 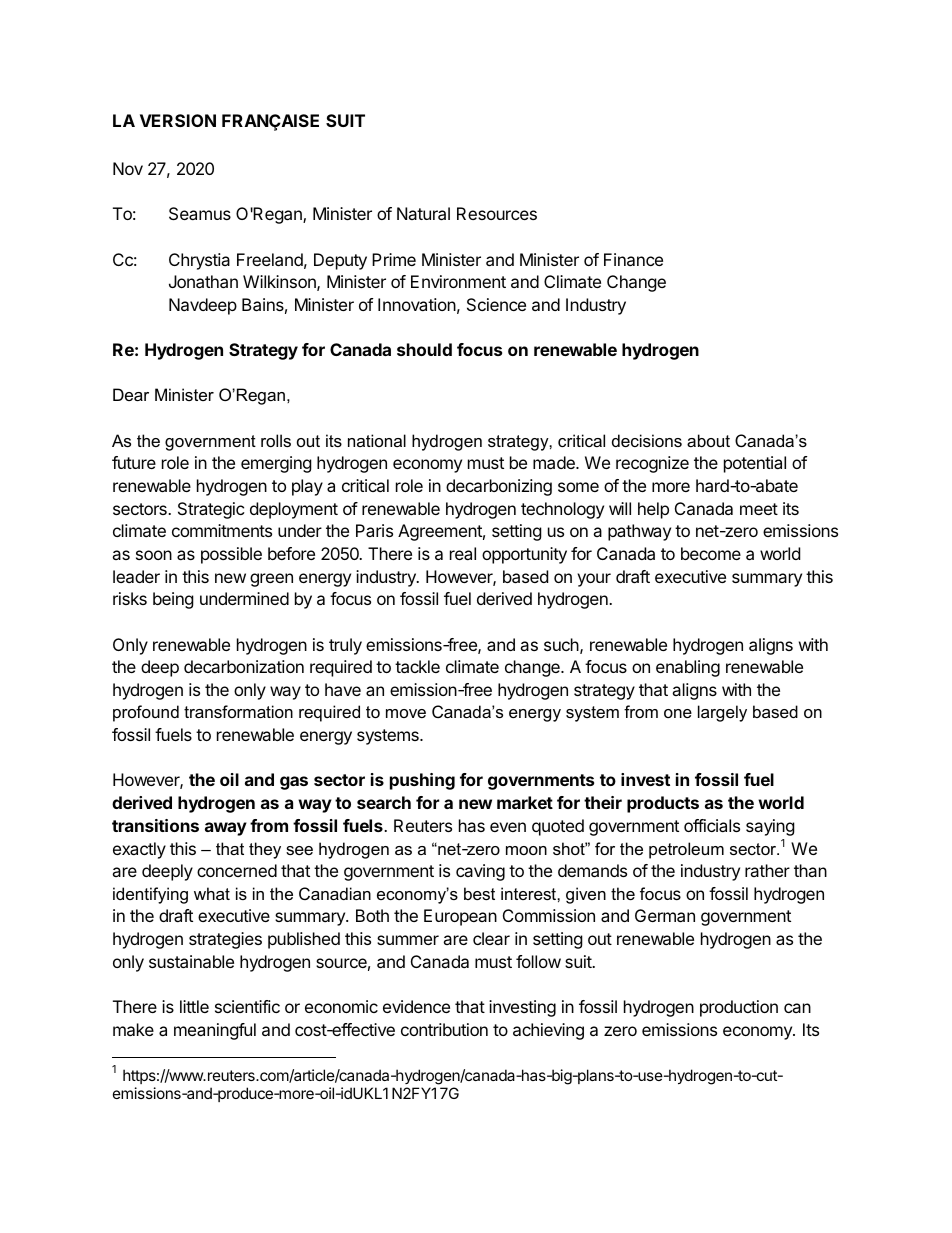 What do you see at coordinates (423, 213) in the document?
I see `Natural` at bounding box center [423, 213].
